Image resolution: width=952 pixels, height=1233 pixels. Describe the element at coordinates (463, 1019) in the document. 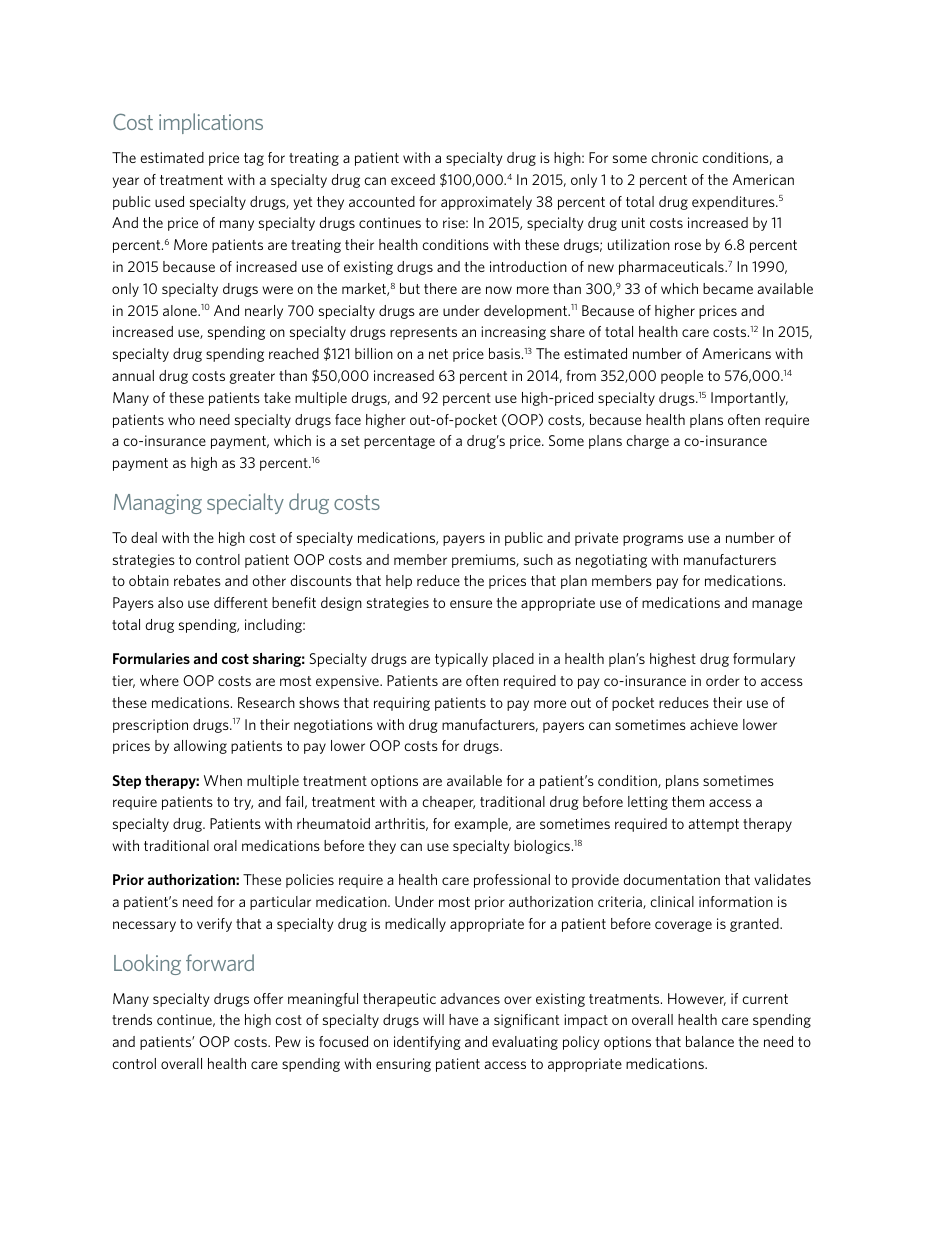

I see `have` at that location.
